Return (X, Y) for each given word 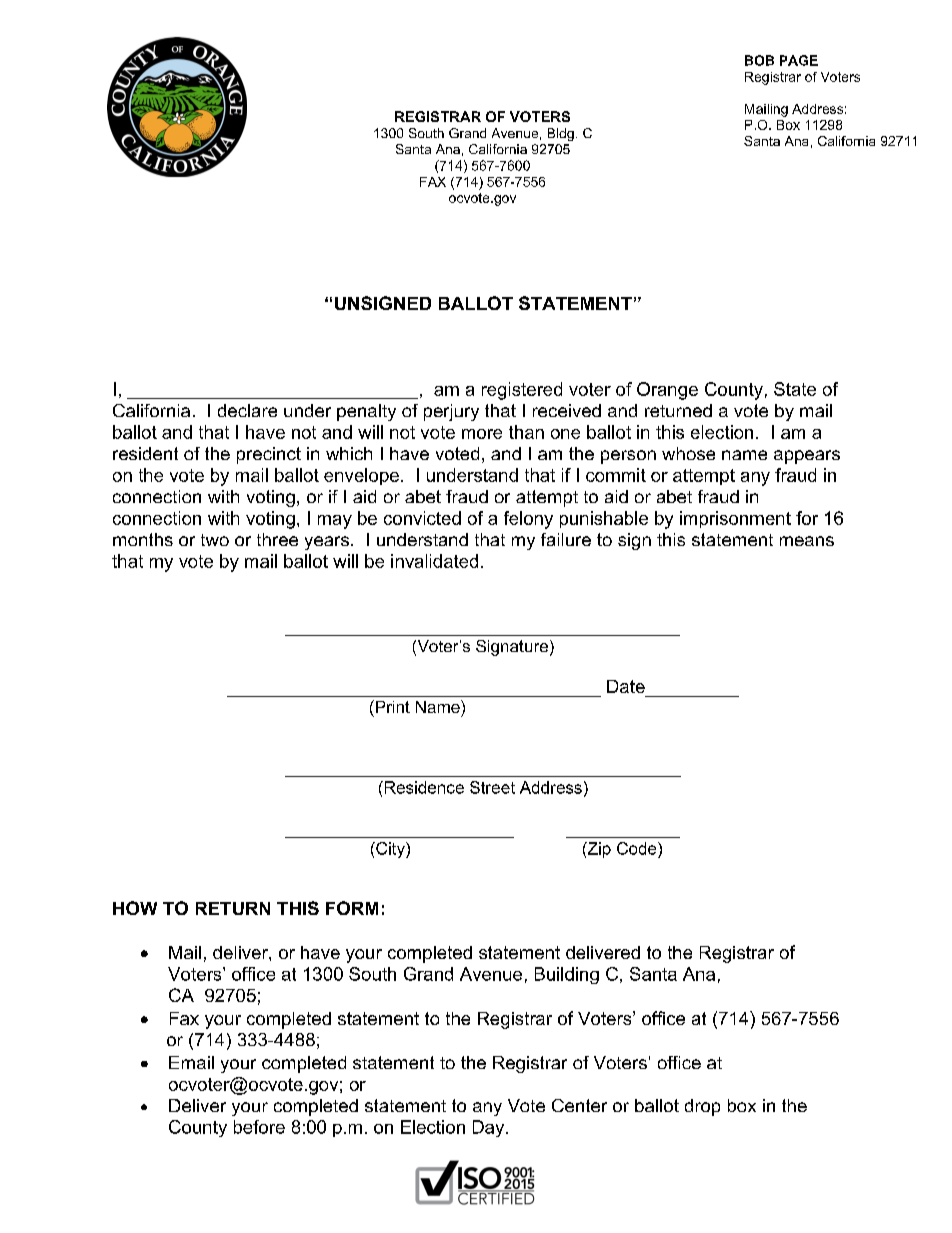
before (259, 1127)
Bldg (561, 134)
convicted (422, 518)
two (215, 540)
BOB (759, 60)
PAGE (799, 60)
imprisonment (735, 519)
